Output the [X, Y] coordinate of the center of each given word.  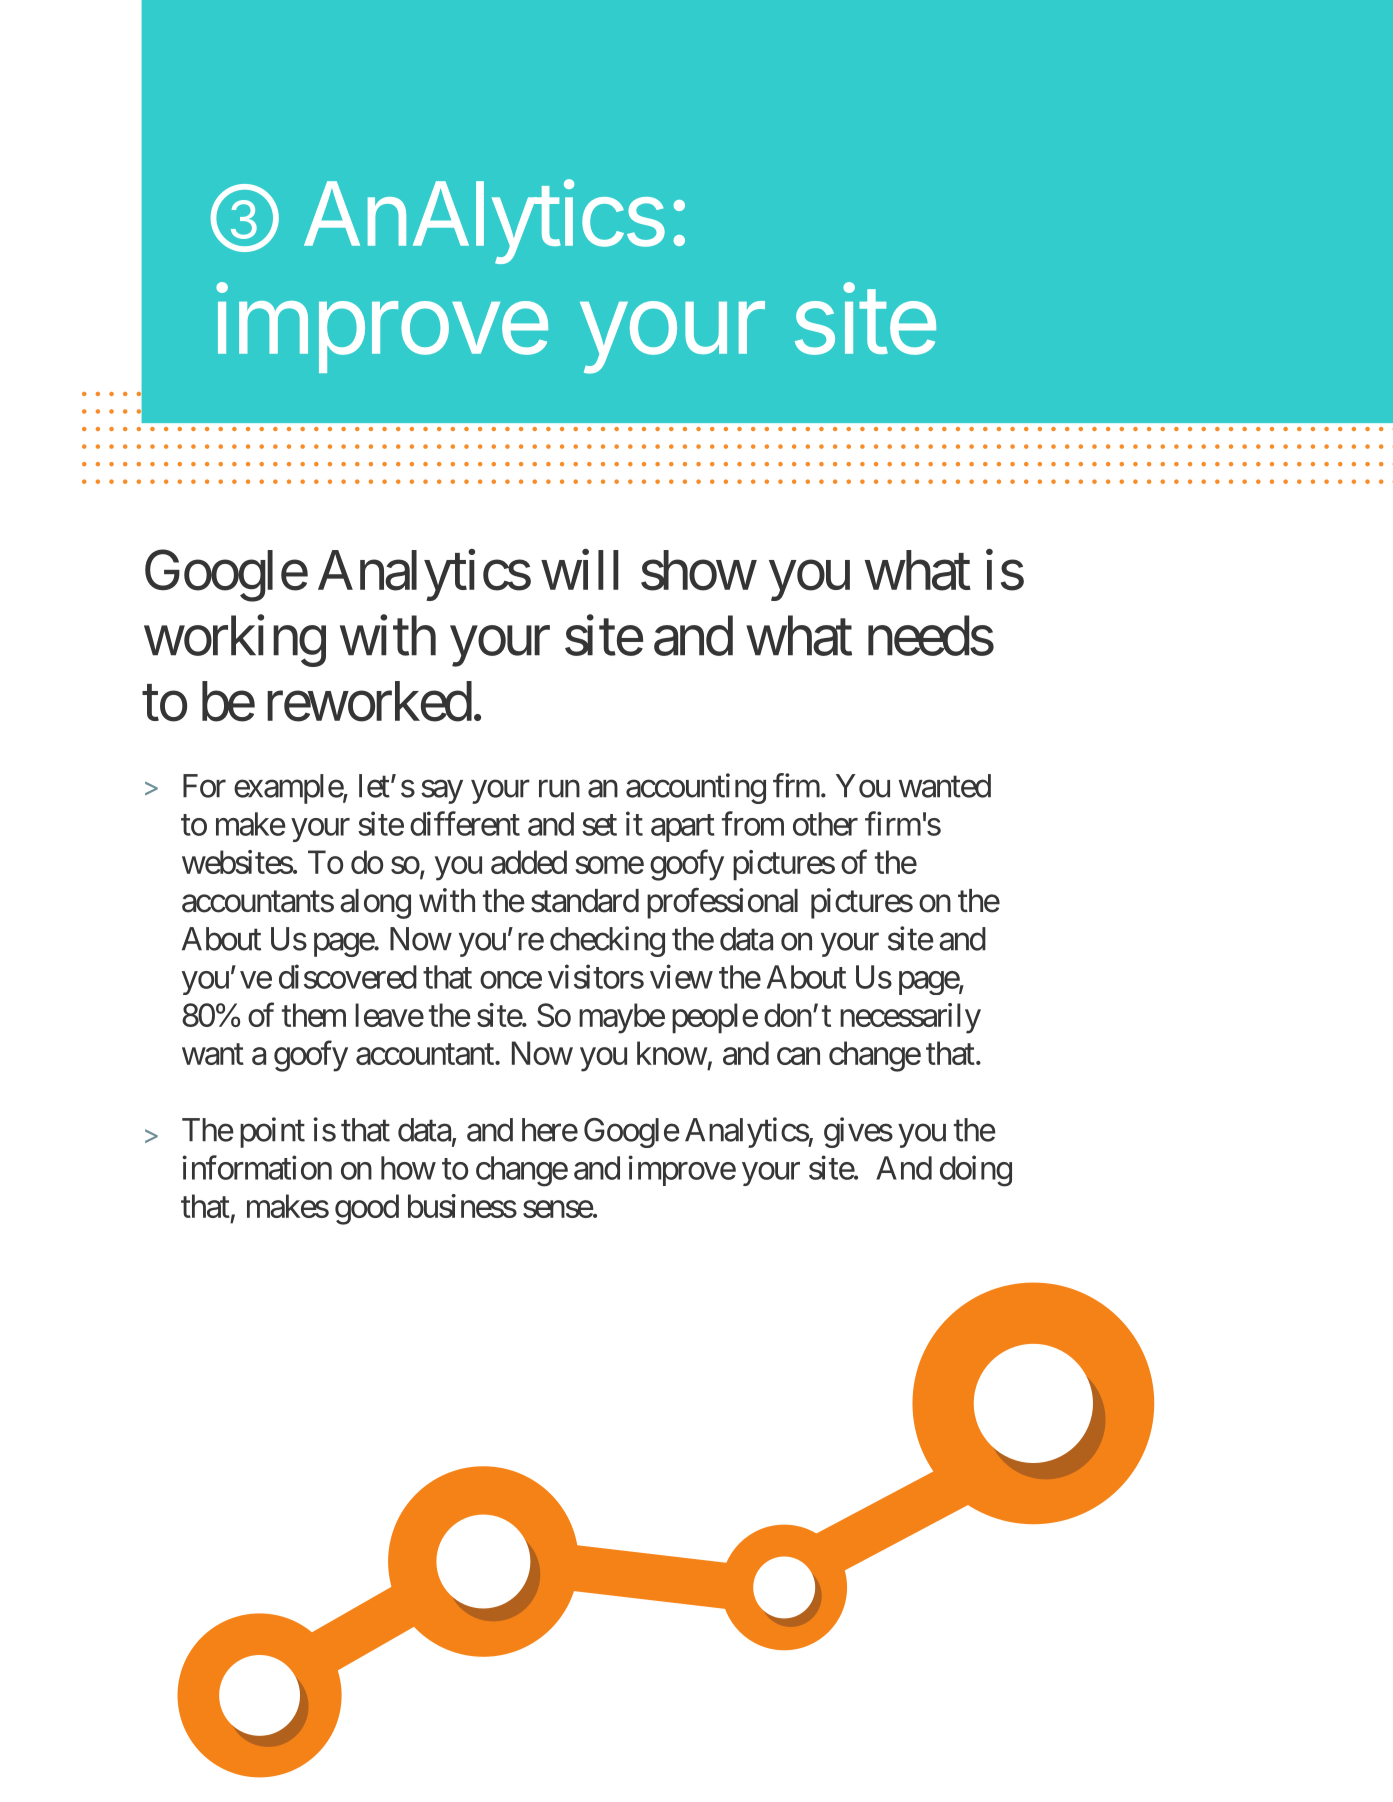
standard [585, 901]
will [580, 570]
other [825, 824]
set [599, 825]
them [314, 1015]
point [272, 1132]
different [465, 823]
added [529, 862]
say [442, 792]
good [367, 1209]
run [559, 789]
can [798, 1056]
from [753, 823]
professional [722, 903]
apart [683, 828]
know [672, 1053]
